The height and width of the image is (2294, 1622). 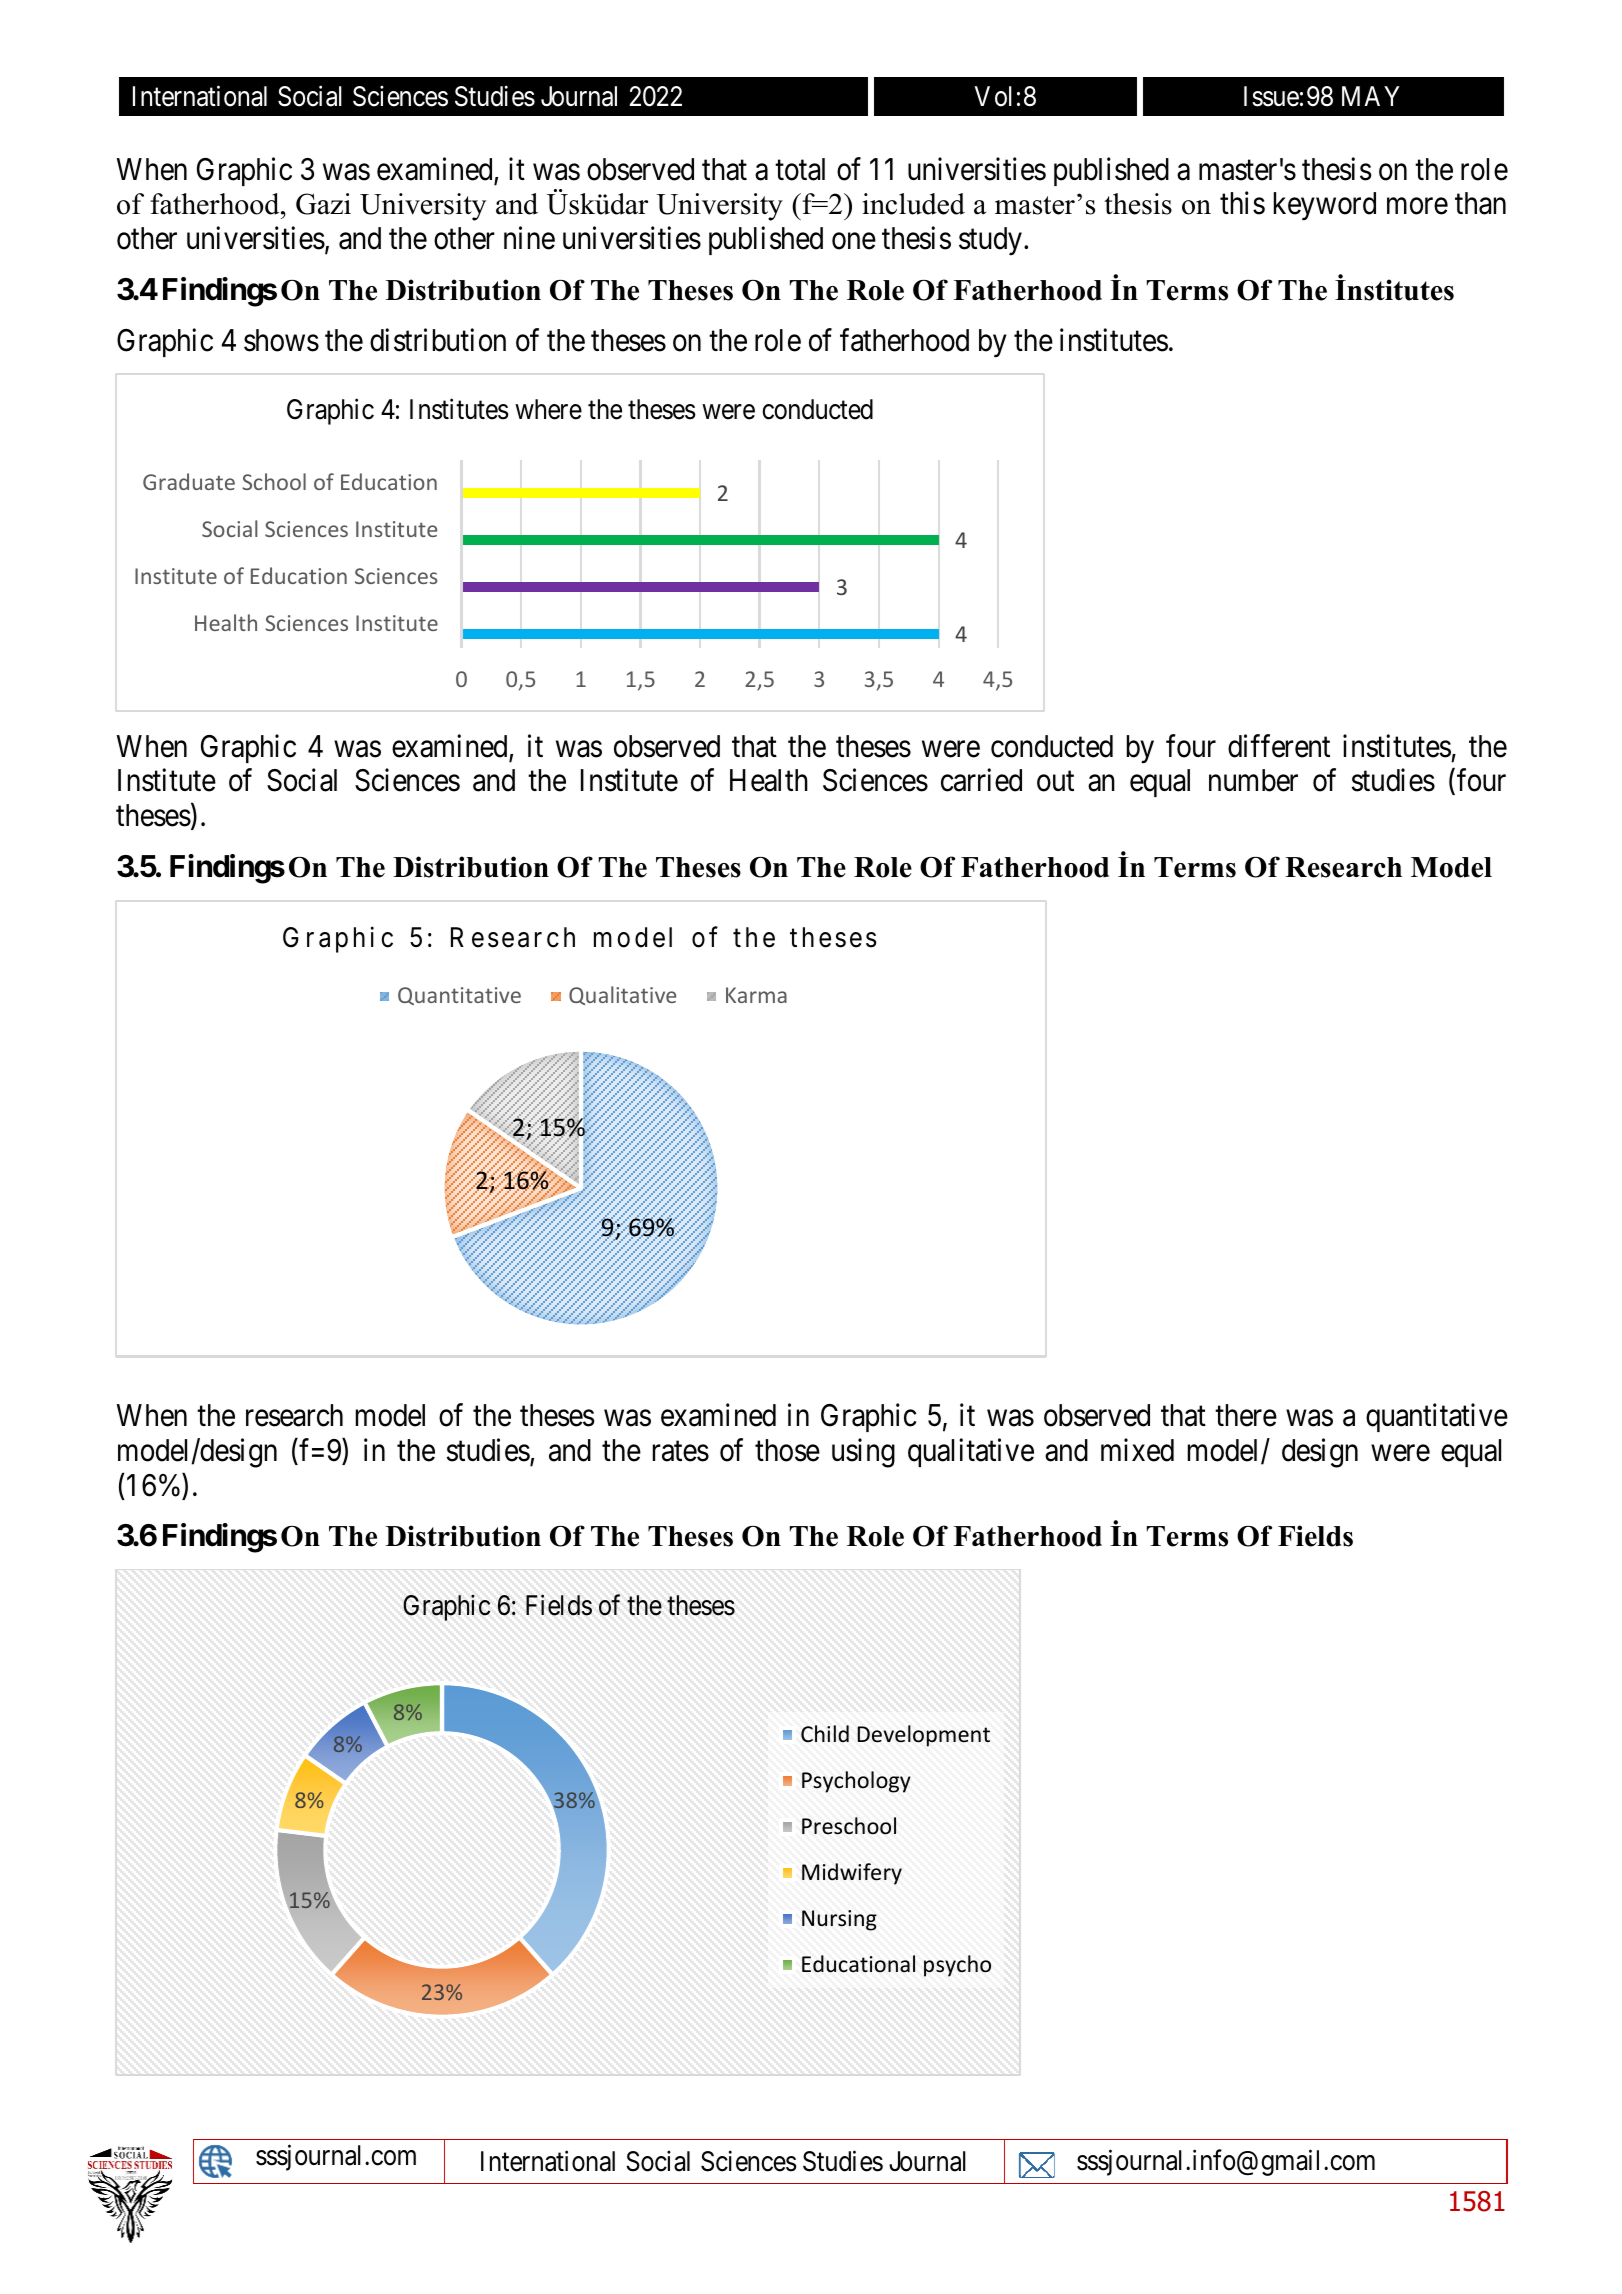 What do you see at coordinates (681, 1451) in the image?
I see `rates` at bounding box center [681, 1451].
